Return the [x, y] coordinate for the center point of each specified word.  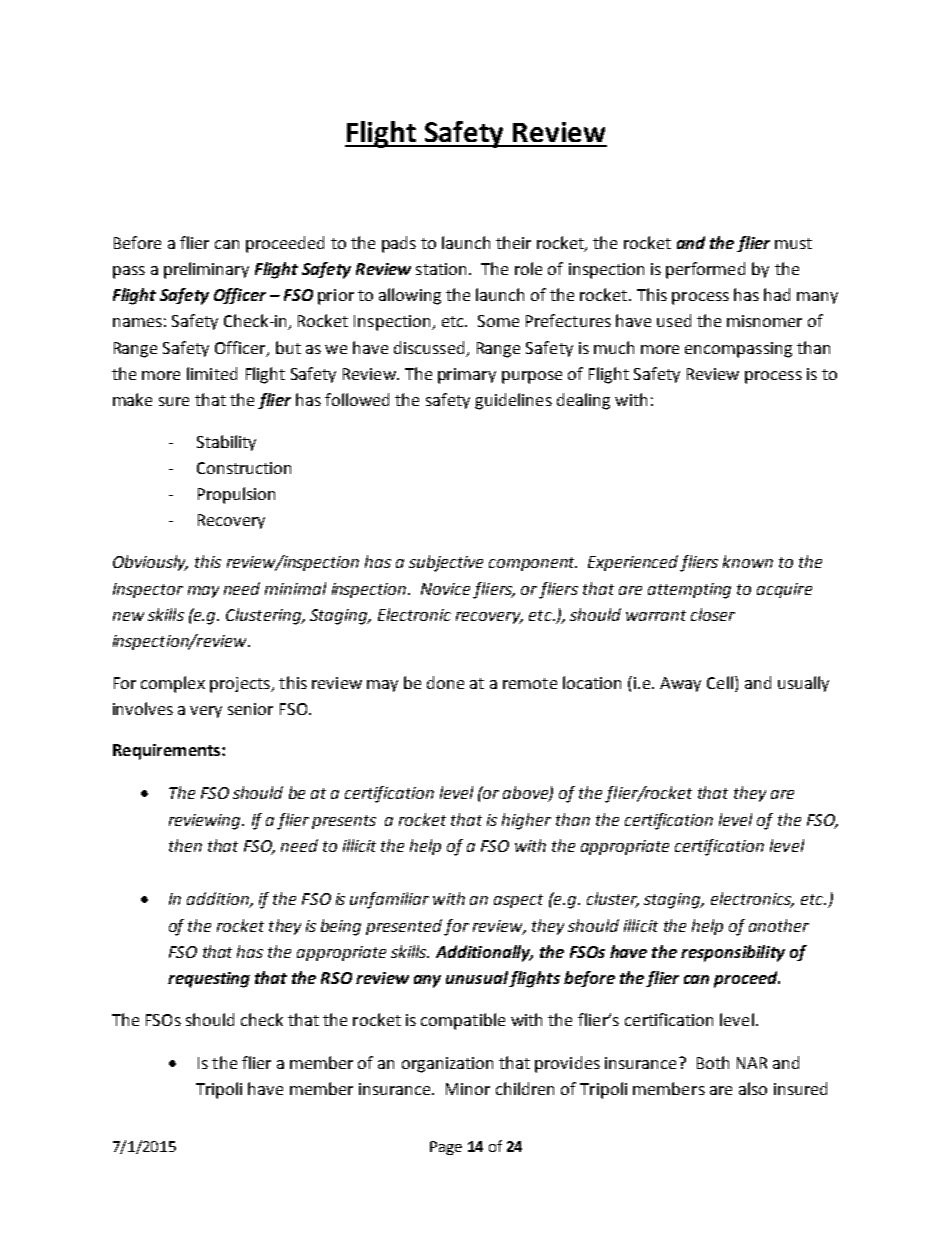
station [441, 269]
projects [241, 685]
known [748, 561]
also [753, 1088]
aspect [518, 901]
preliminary [206, 270]
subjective [446, 563]
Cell [721, 682]
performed [705, 270]
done [445, 682]
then [185, 845]
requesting [209, 980]
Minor [468, 1089]
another [779, 925]
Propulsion [236, 495]
